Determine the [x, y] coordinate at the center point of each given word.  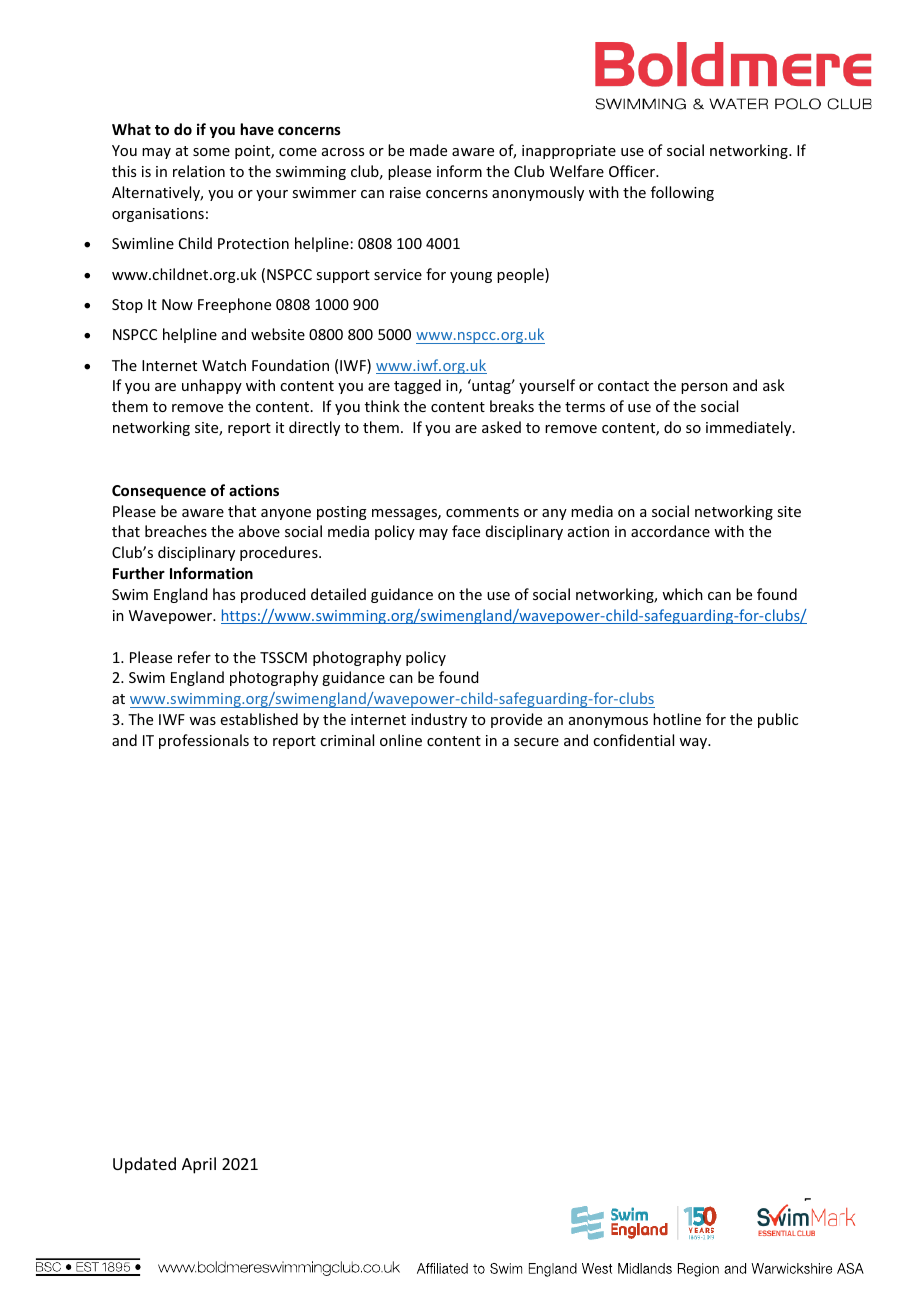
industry [439, 720]
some [211, 152]
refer [194, 657]
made [428, 150]
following [682, 193]
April [199, 1165]
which [682, 594]
